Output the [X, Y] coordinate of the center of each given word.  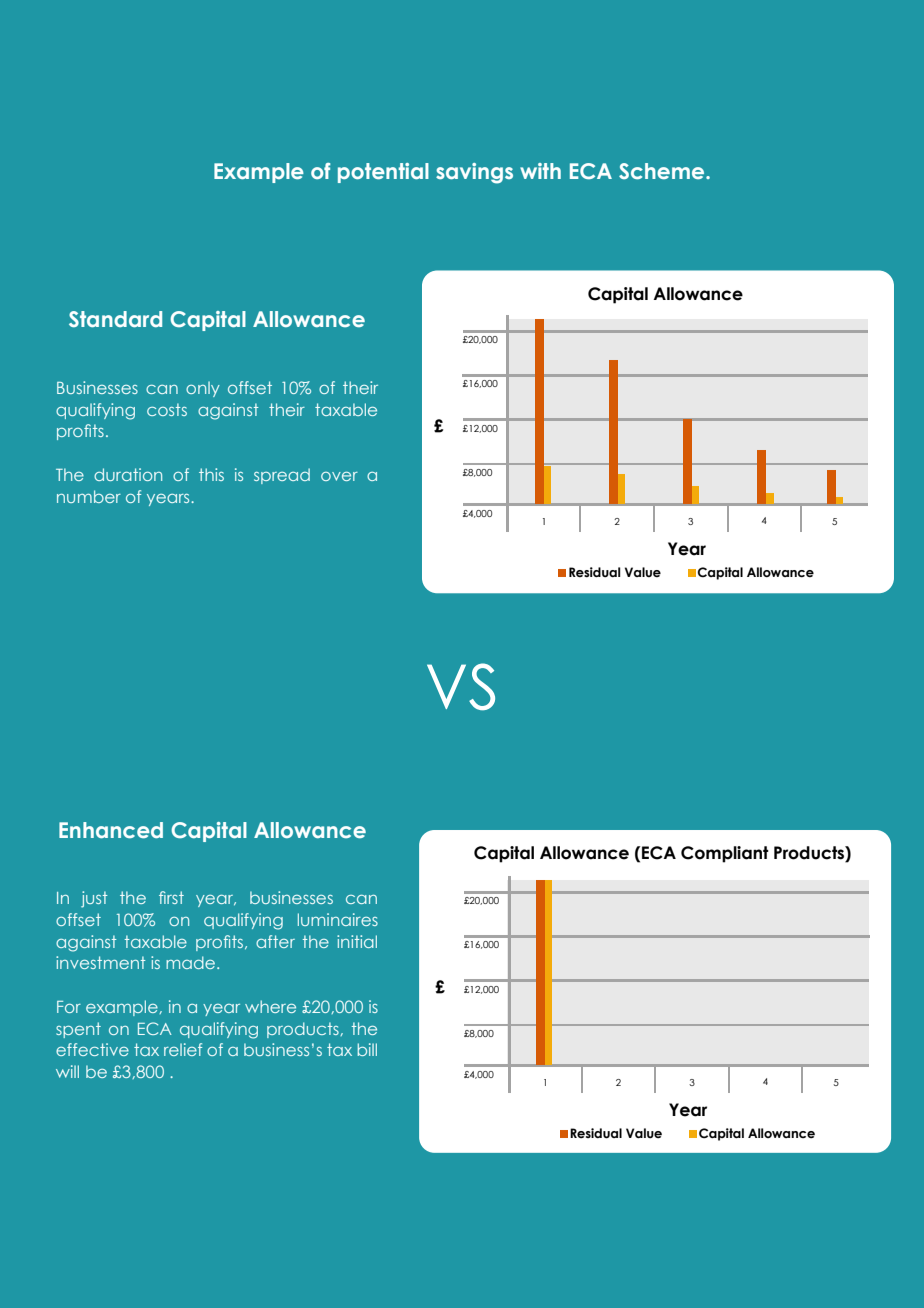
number [89, 496]
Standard [115, 319]
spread [282, 476]
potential [383, 173]
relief [183, 1049]
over [339, 476]
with [540, 171]
